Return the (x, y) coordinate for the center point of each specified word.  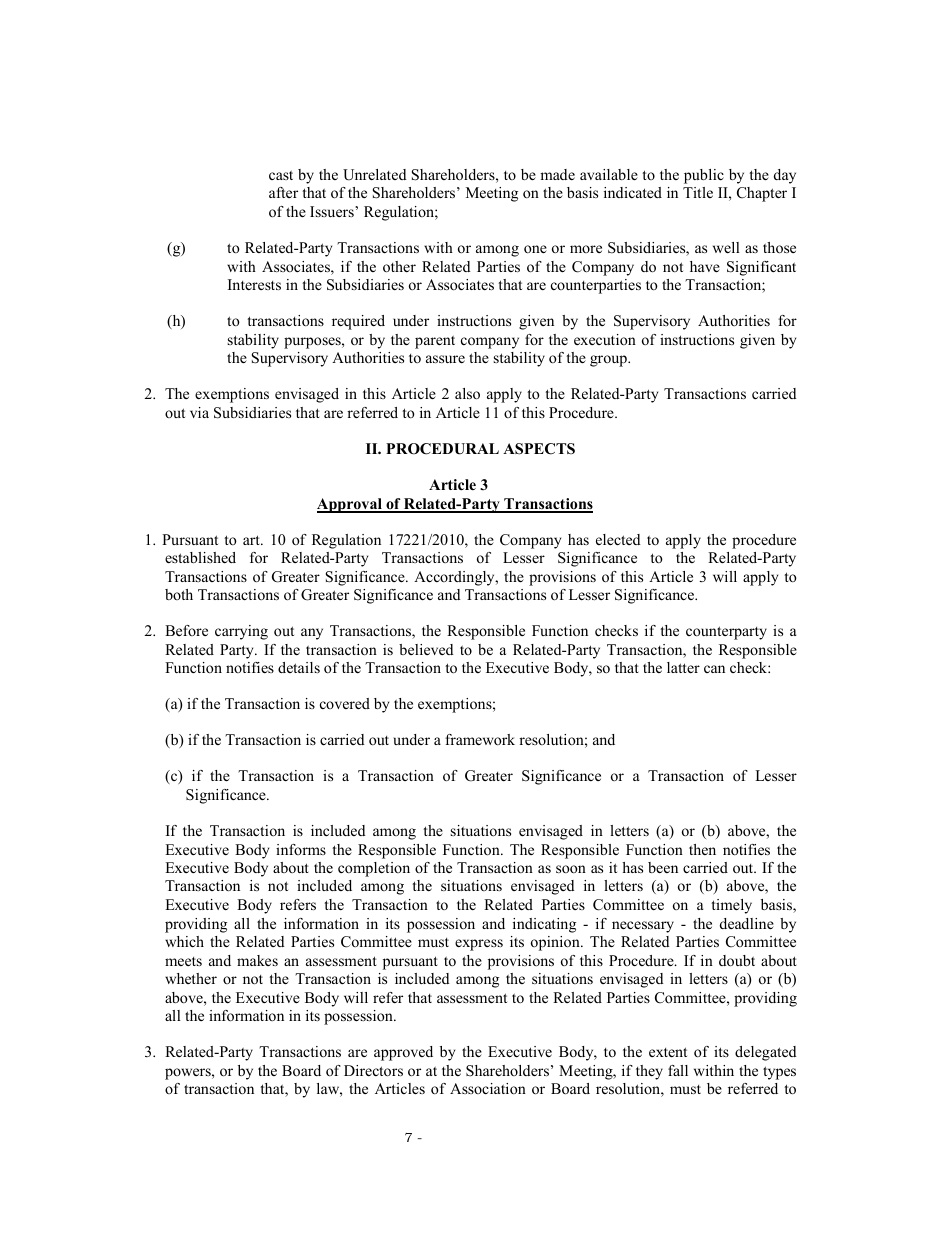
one (535, 249)
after (283, 192)
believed (426, 649)
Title (698, 192)
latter (683, 667)
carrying (241, 632)
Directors (373, 1070)
